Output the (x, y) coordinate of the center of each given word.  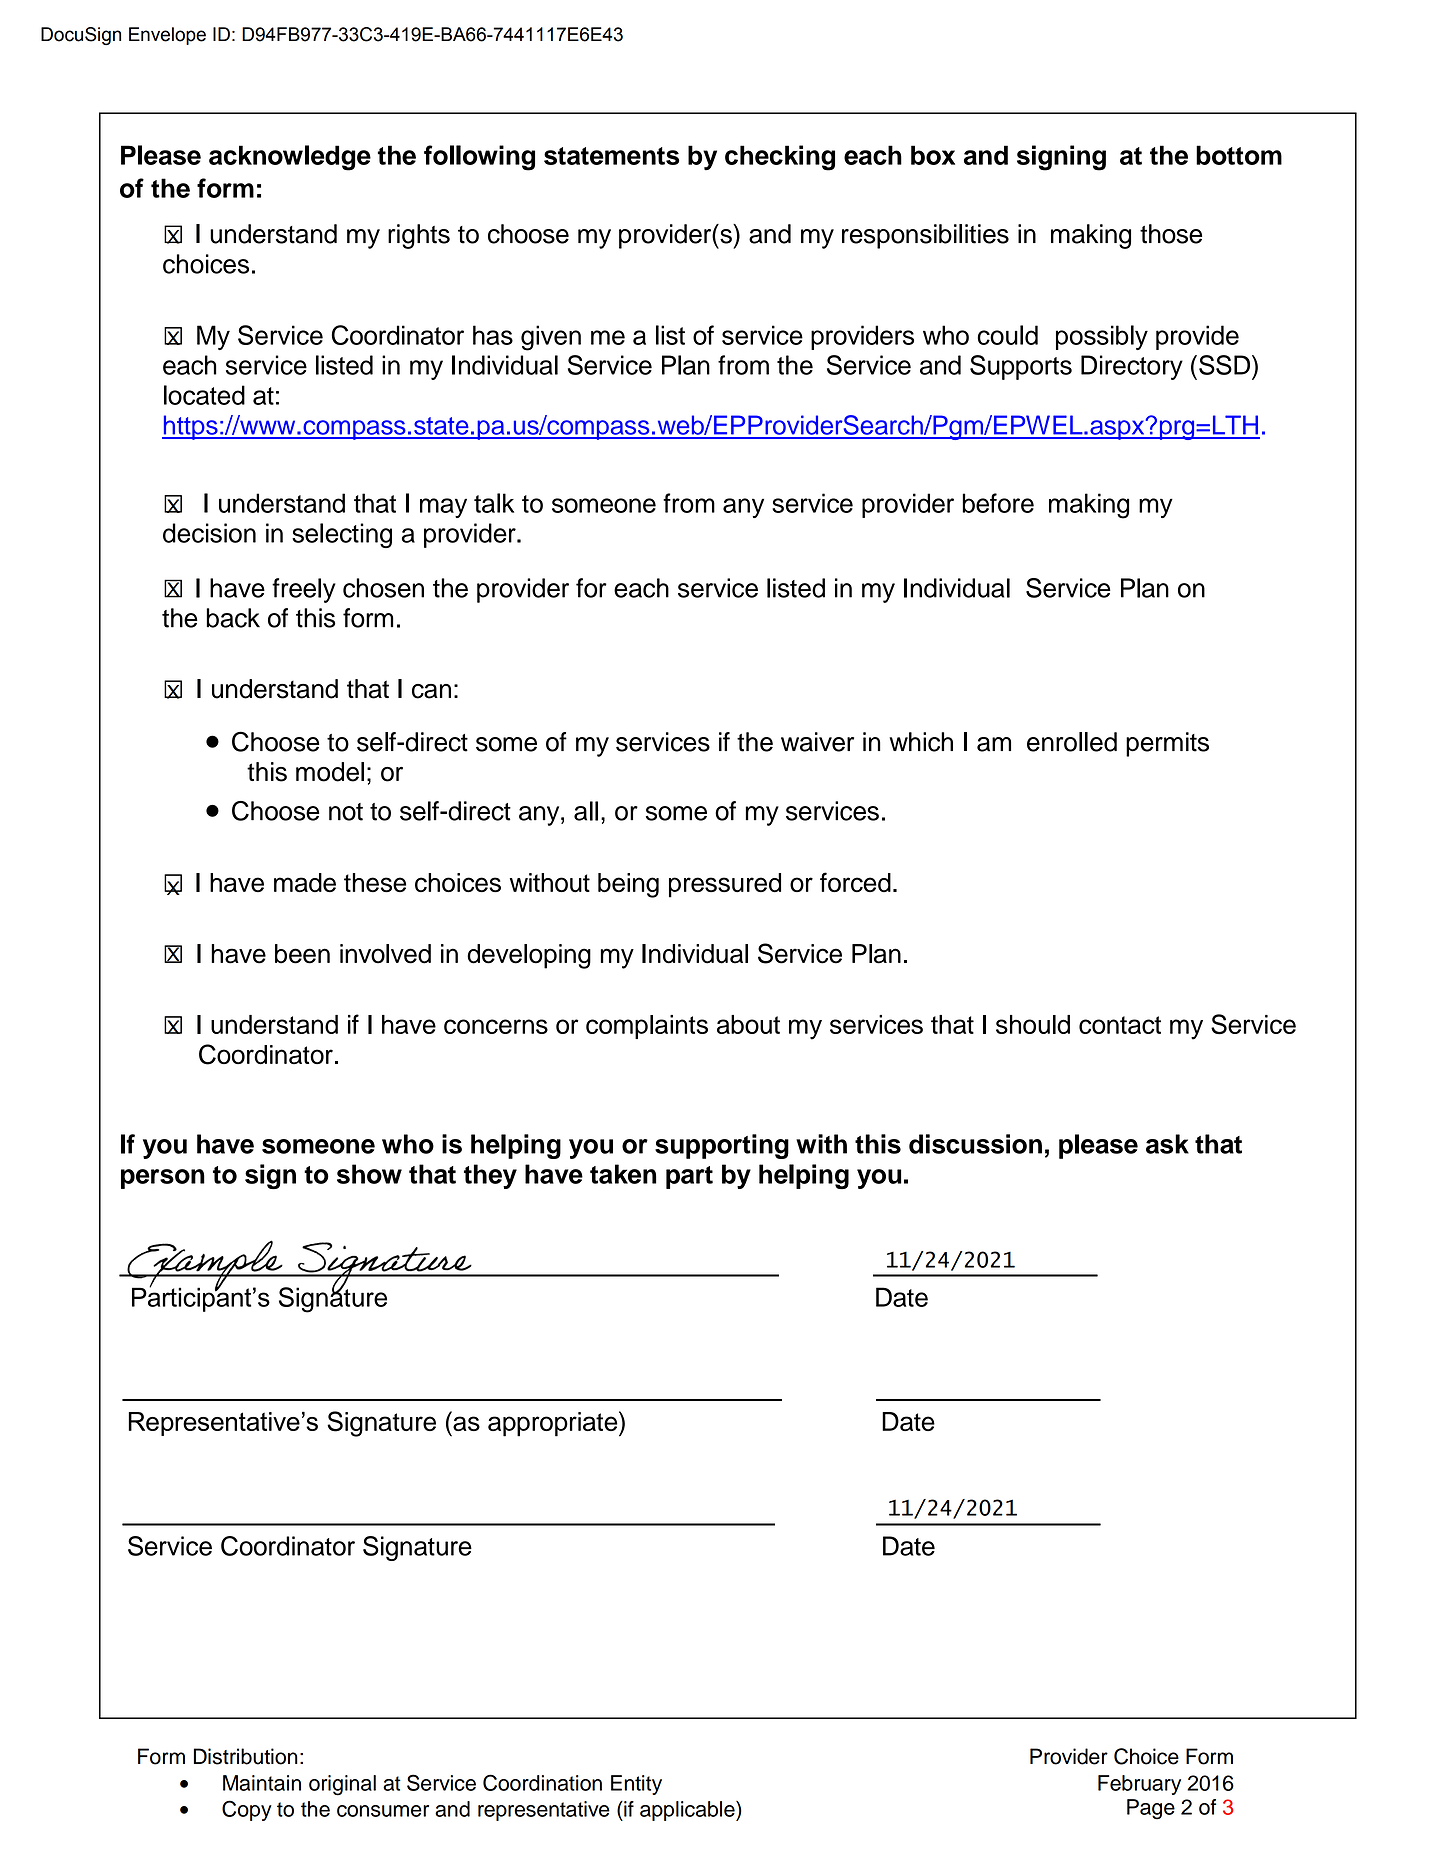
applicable (688, 1811)
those (1171, 234)
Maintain (262, 1783)
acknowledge (290, 158)
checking (780, 158)
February (1139, 1785)
